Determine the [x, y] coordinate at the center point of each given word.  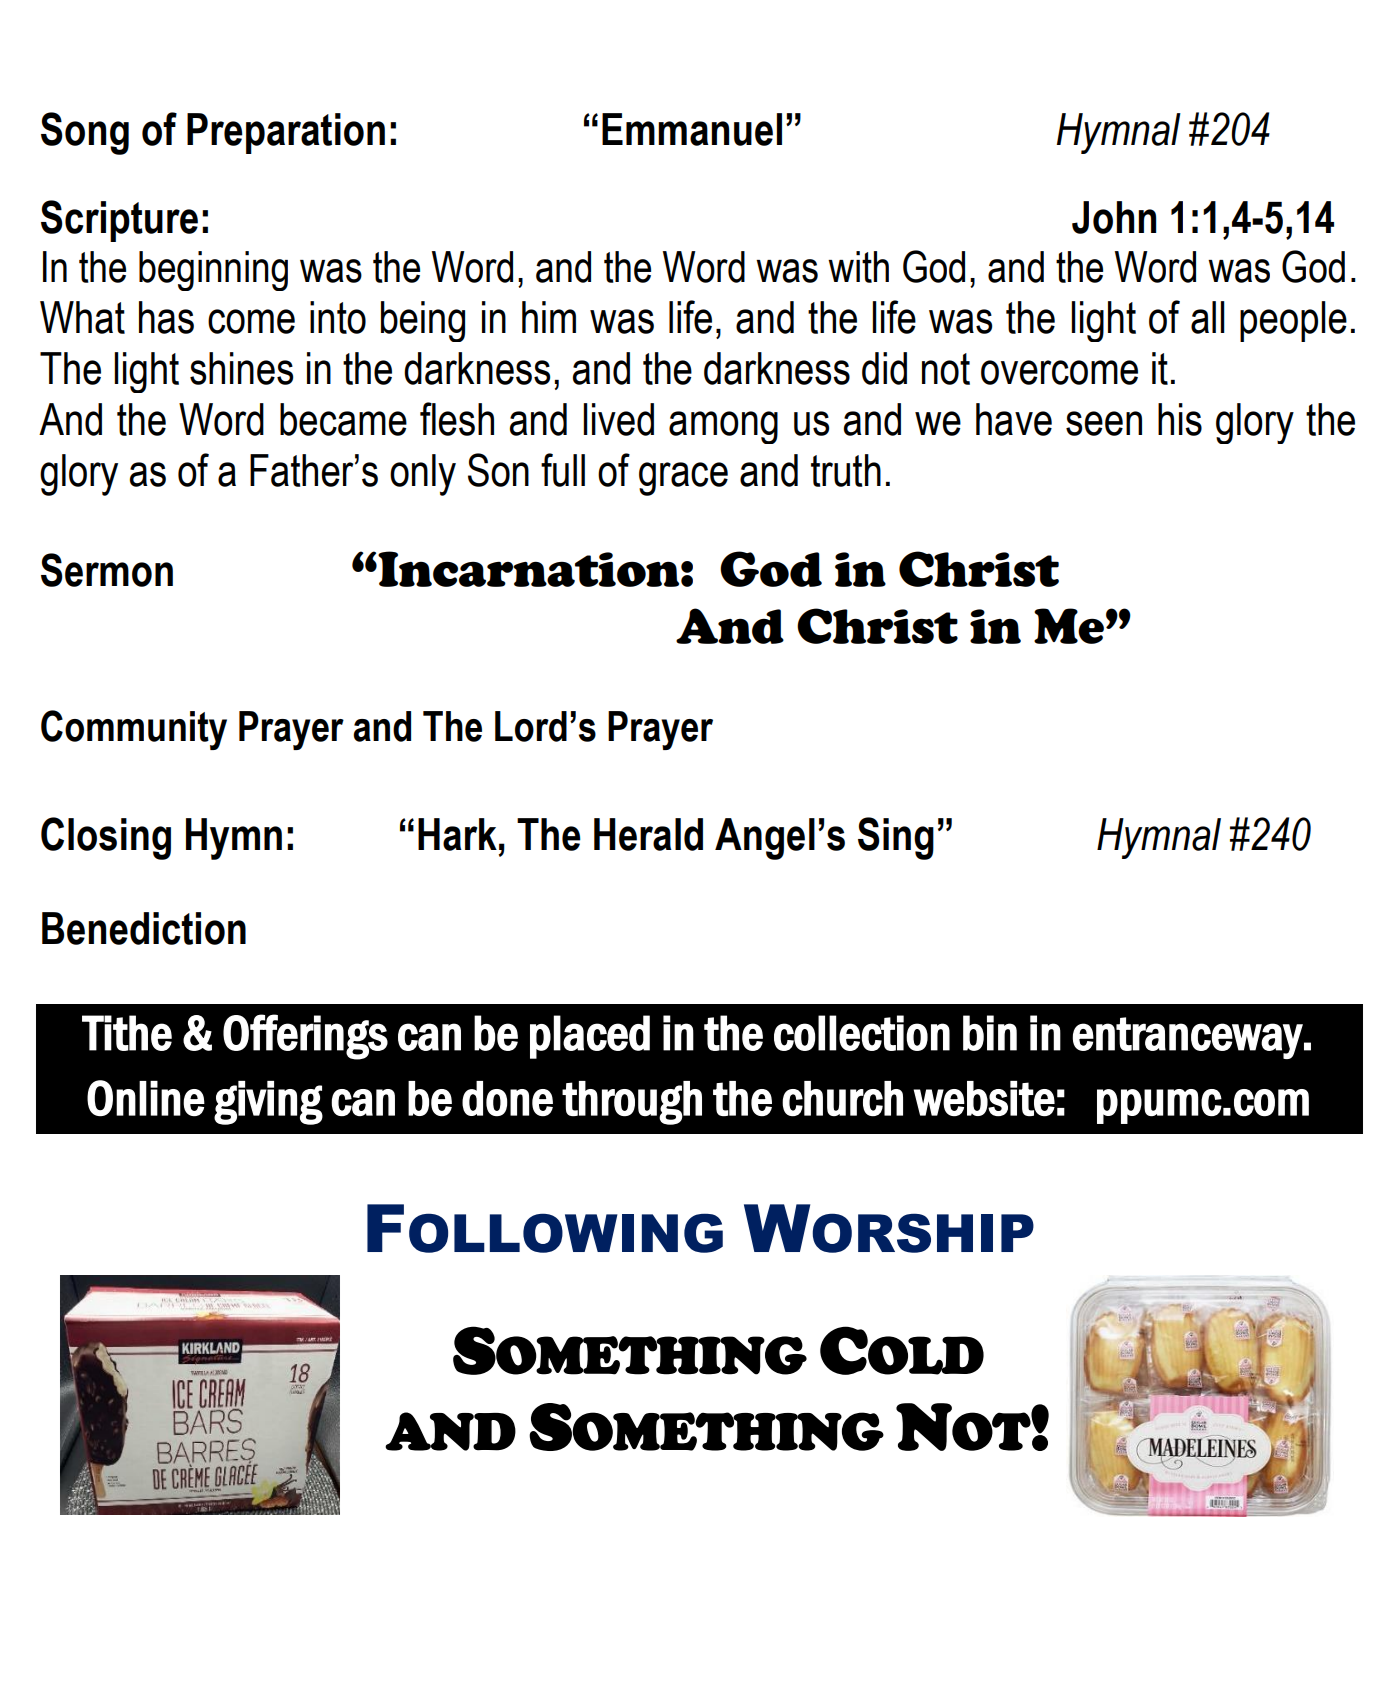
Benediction [144, 928]
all [1208, 317]
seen [1104, 423]
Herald [648, 834]
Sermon [107, 570]
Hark [457, 834]
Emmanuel [692, 129]
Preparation [286, 133]
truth [846, 470]
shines [241, 368]
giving [268, 1103]
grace [683, 479]
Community [134, 730]
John [1114, 217]
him [549, 317]
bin [990, 1033]
